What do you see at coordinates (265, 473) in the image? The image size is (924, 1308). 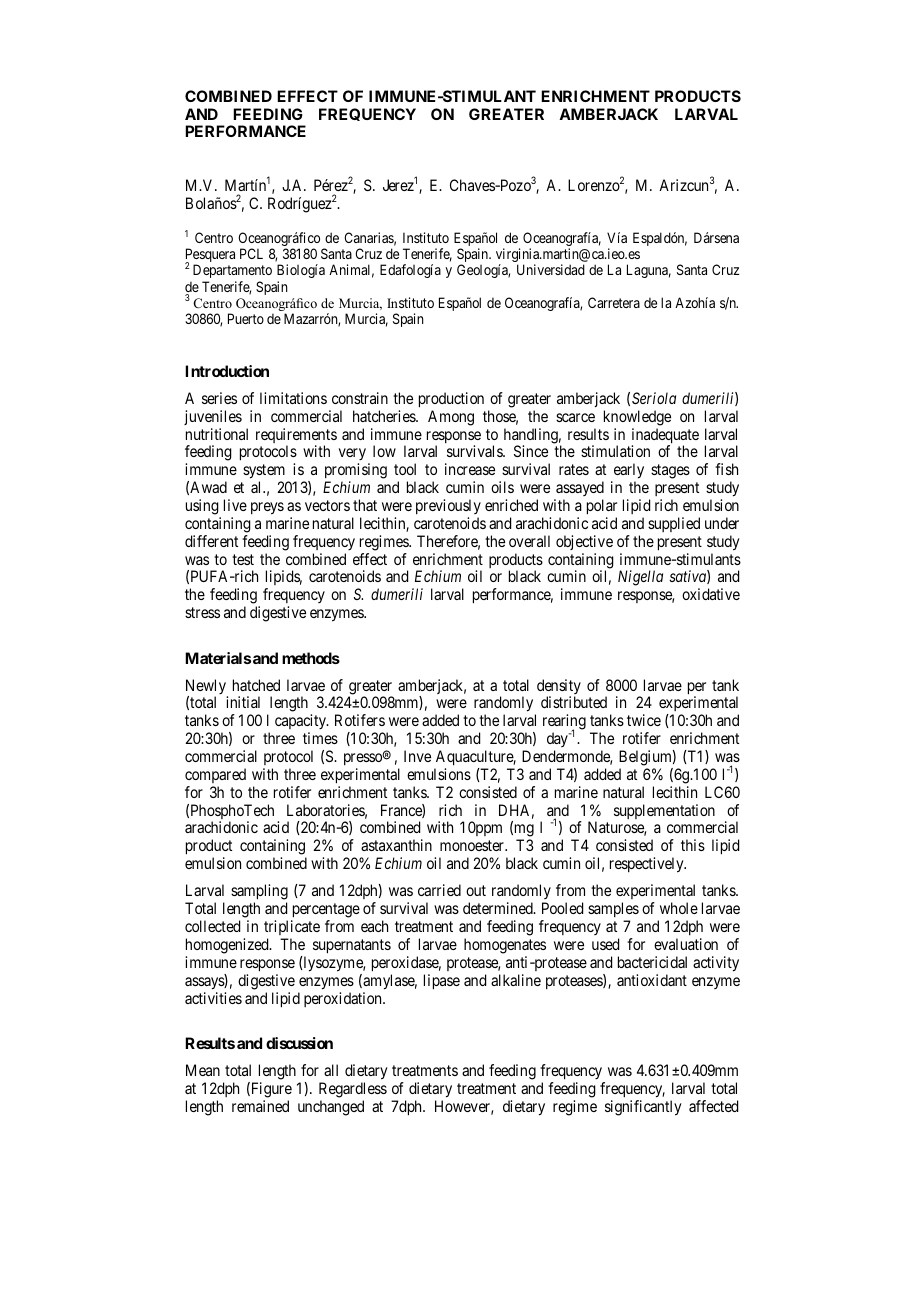 I see `system` at bounding box center [265, 473].
